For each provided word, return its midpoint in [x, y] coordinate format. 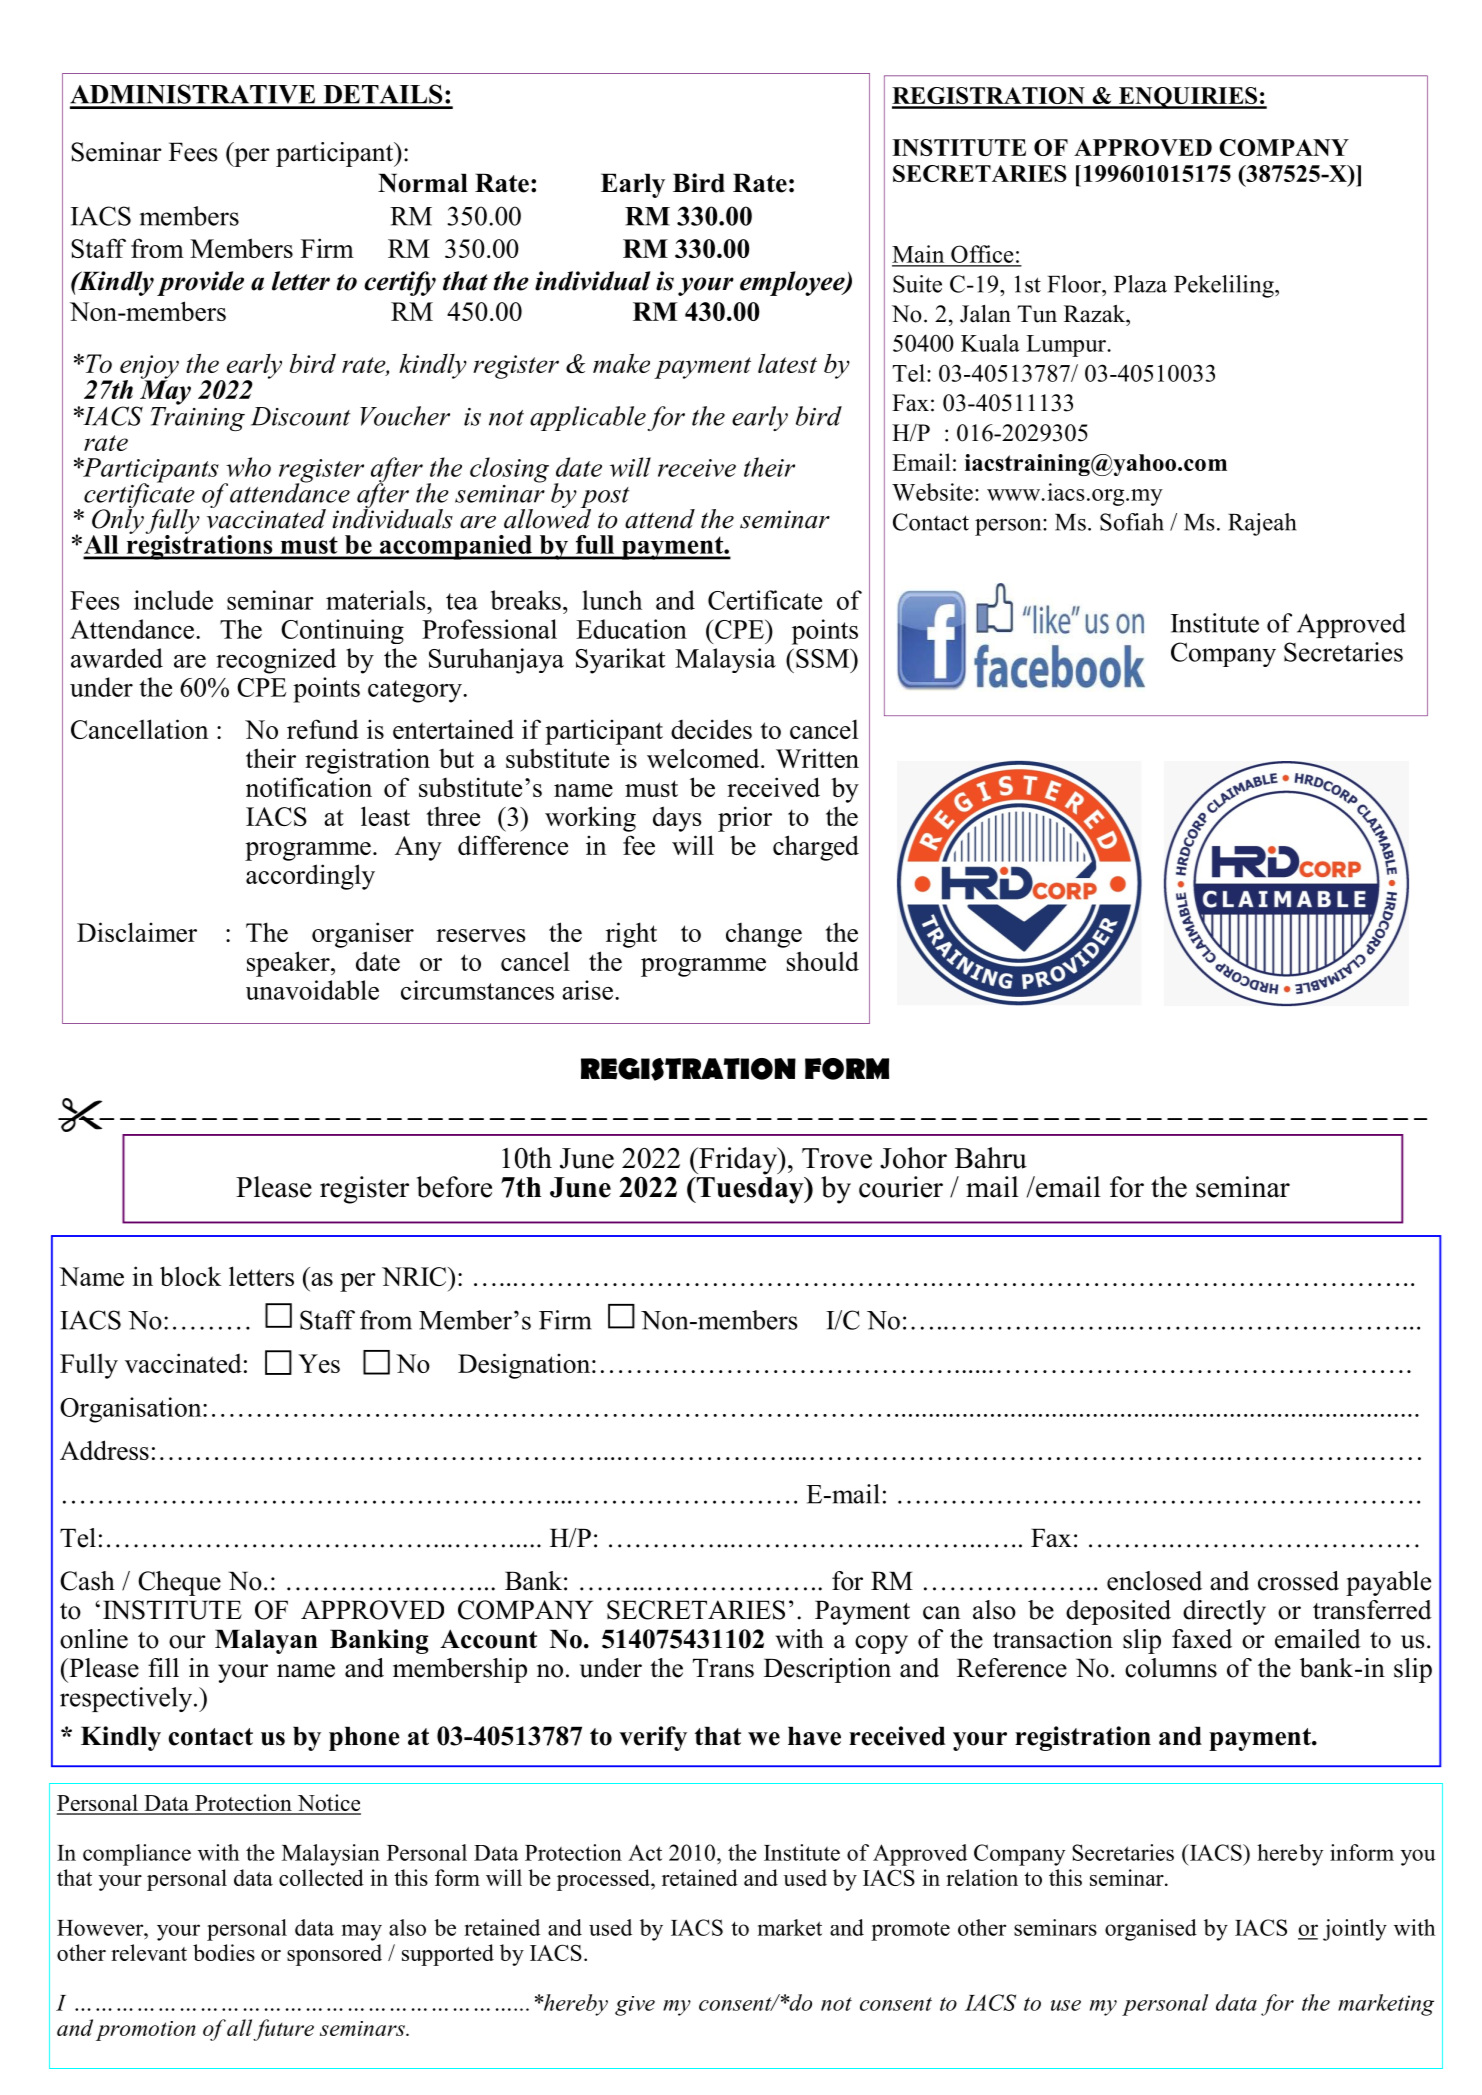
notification [309, 787]
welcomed [704, 758]
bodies [224, 1952]
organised [1151, 1930]
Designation [525, 1366]
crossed [1298, 1581]
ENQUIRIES [1188, 98]
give [635, 2006]
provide [200, 283]
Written [817, 758]
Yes [319, 1363]
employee [793, 283]
